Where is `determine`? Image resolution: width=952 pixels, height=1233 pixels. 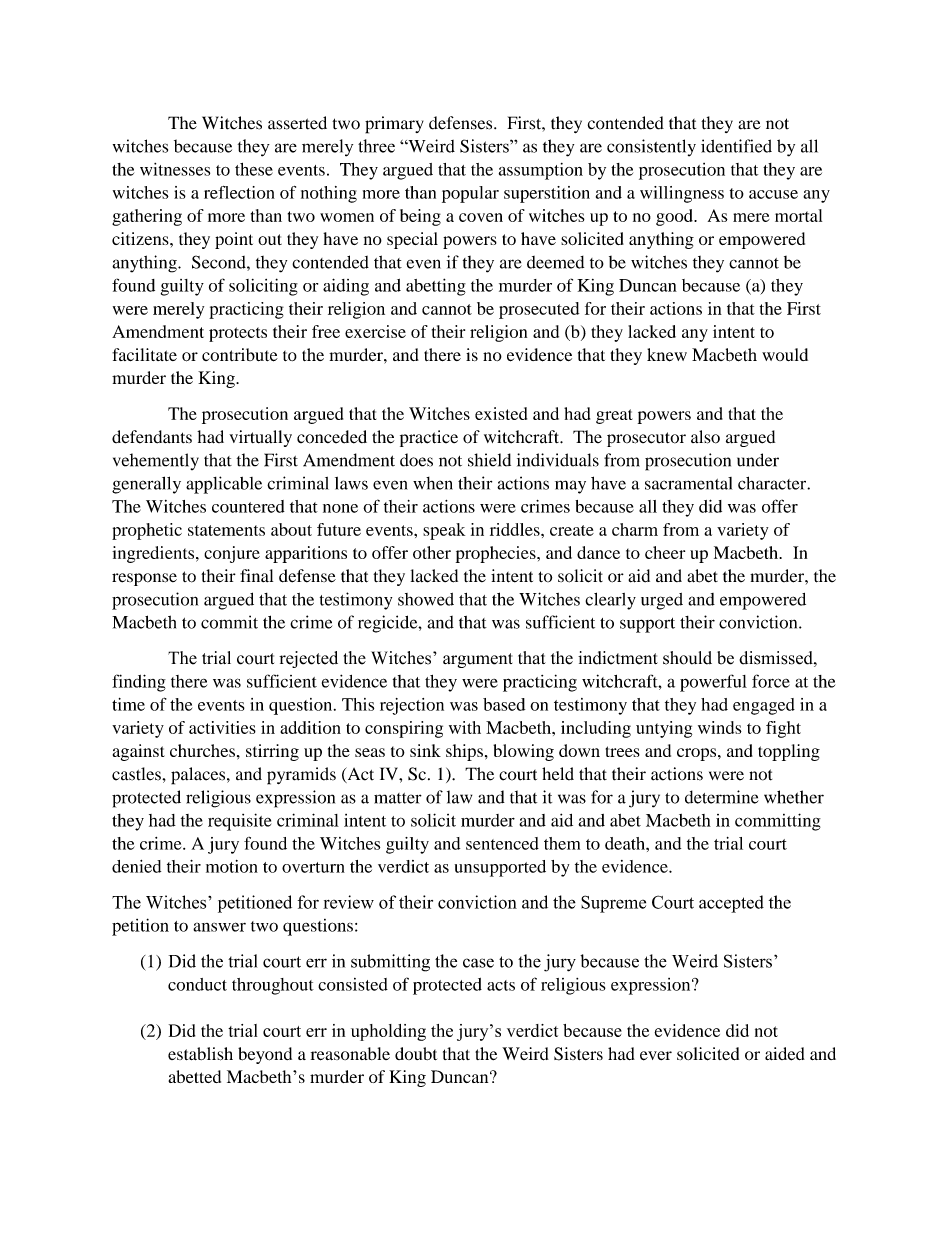
determine is located at coordinates (722, 797).
